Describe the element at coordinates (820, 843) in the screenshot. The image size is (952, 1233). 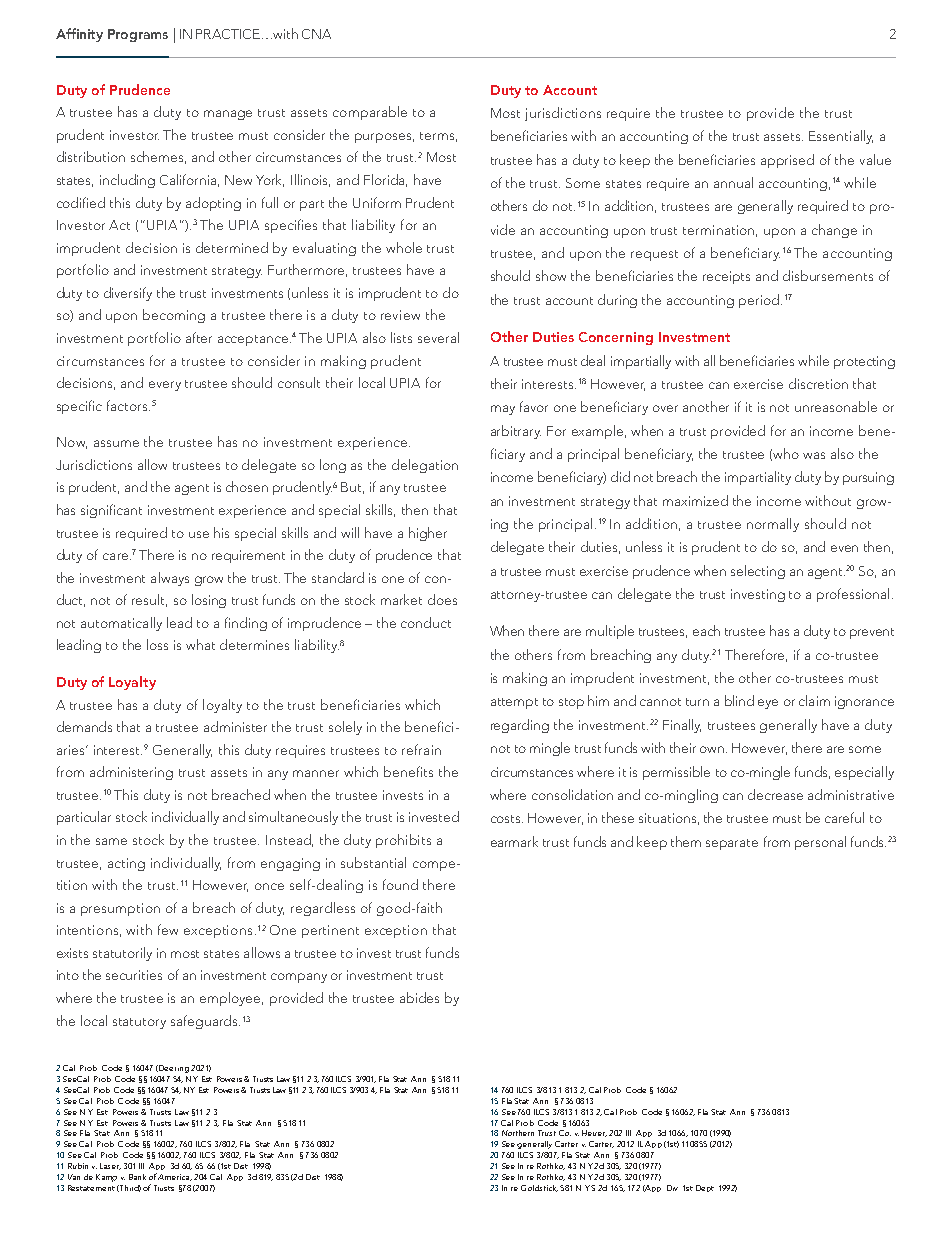
I see `personal` at that location.
